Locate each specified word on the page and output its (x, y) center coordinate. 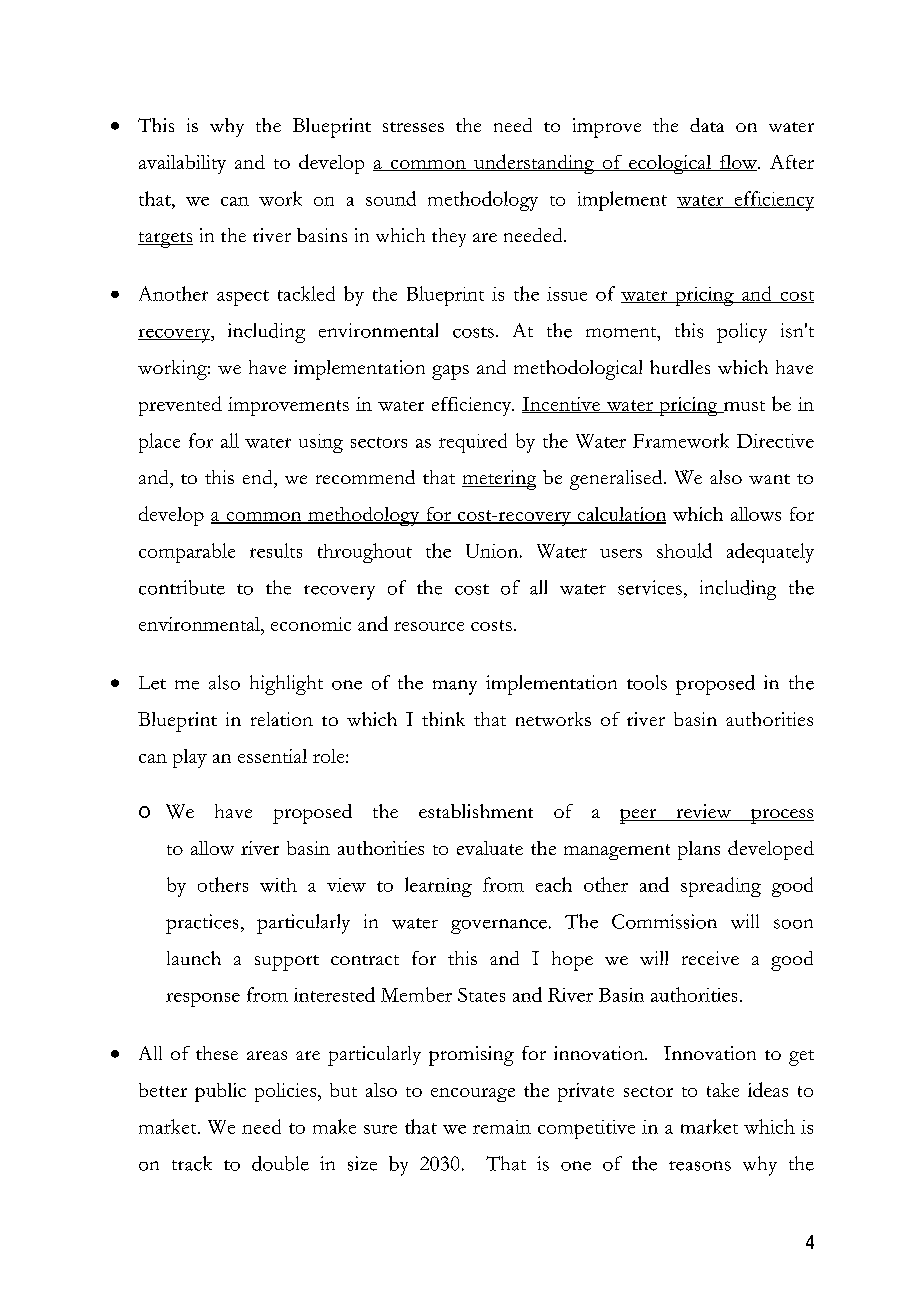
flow (738, 163)
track (192, 1163)
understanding (534, 164)
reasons (700, 1166)
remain (502, 1127)
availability (182, 164)
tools (647, 682)
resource (429, 626)
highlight (286, 685)
